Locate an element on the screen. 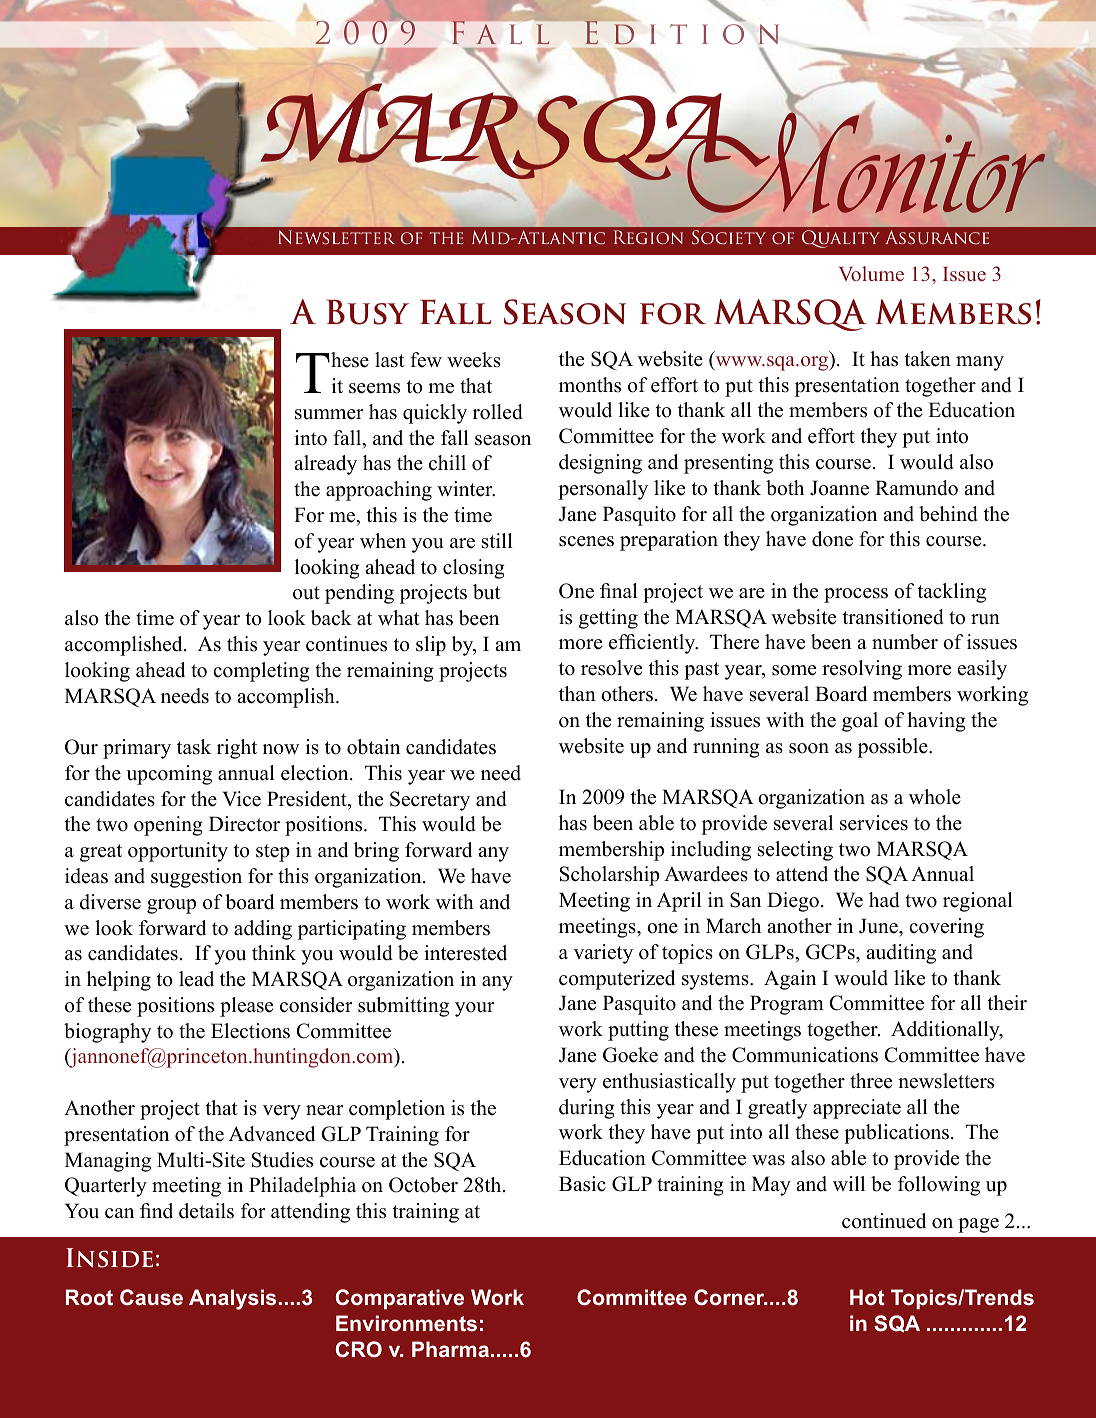  Busy is located at coordinates (367, 312).
